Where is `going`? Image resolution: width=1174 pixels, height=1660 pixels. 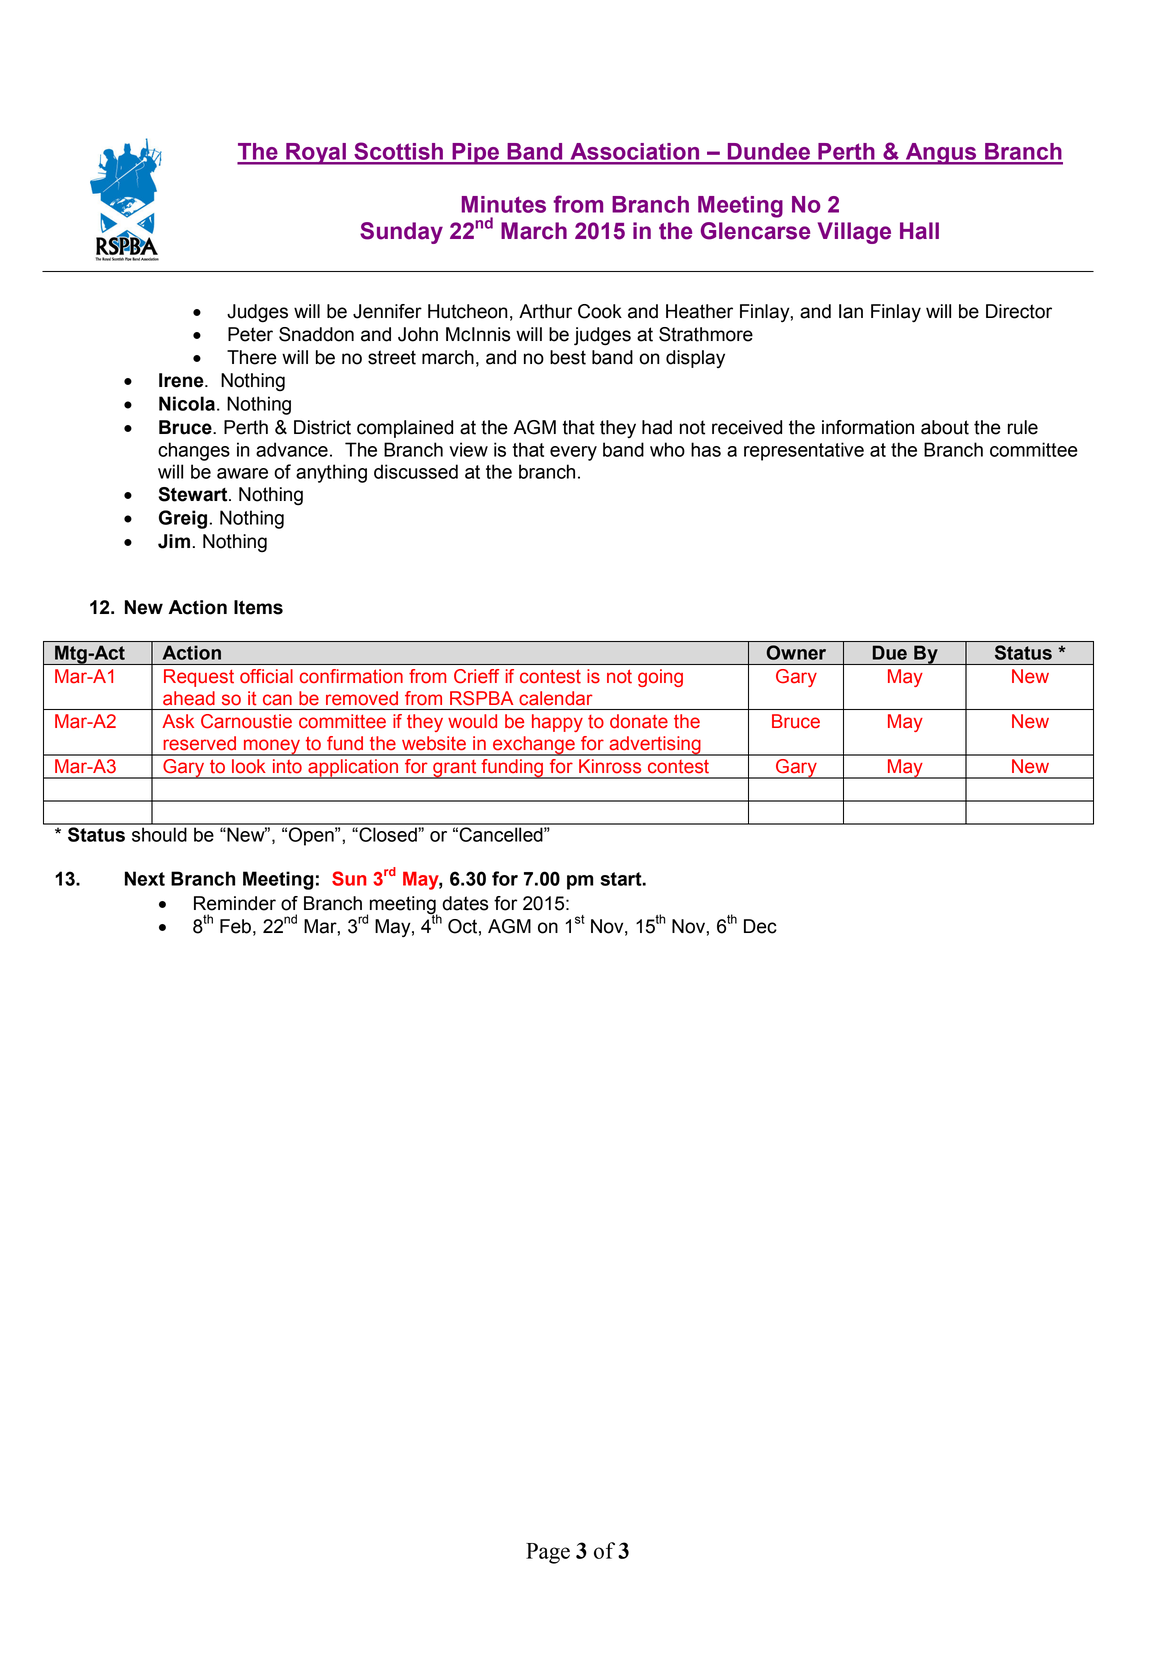 going is located at coordinates (660, 678).
